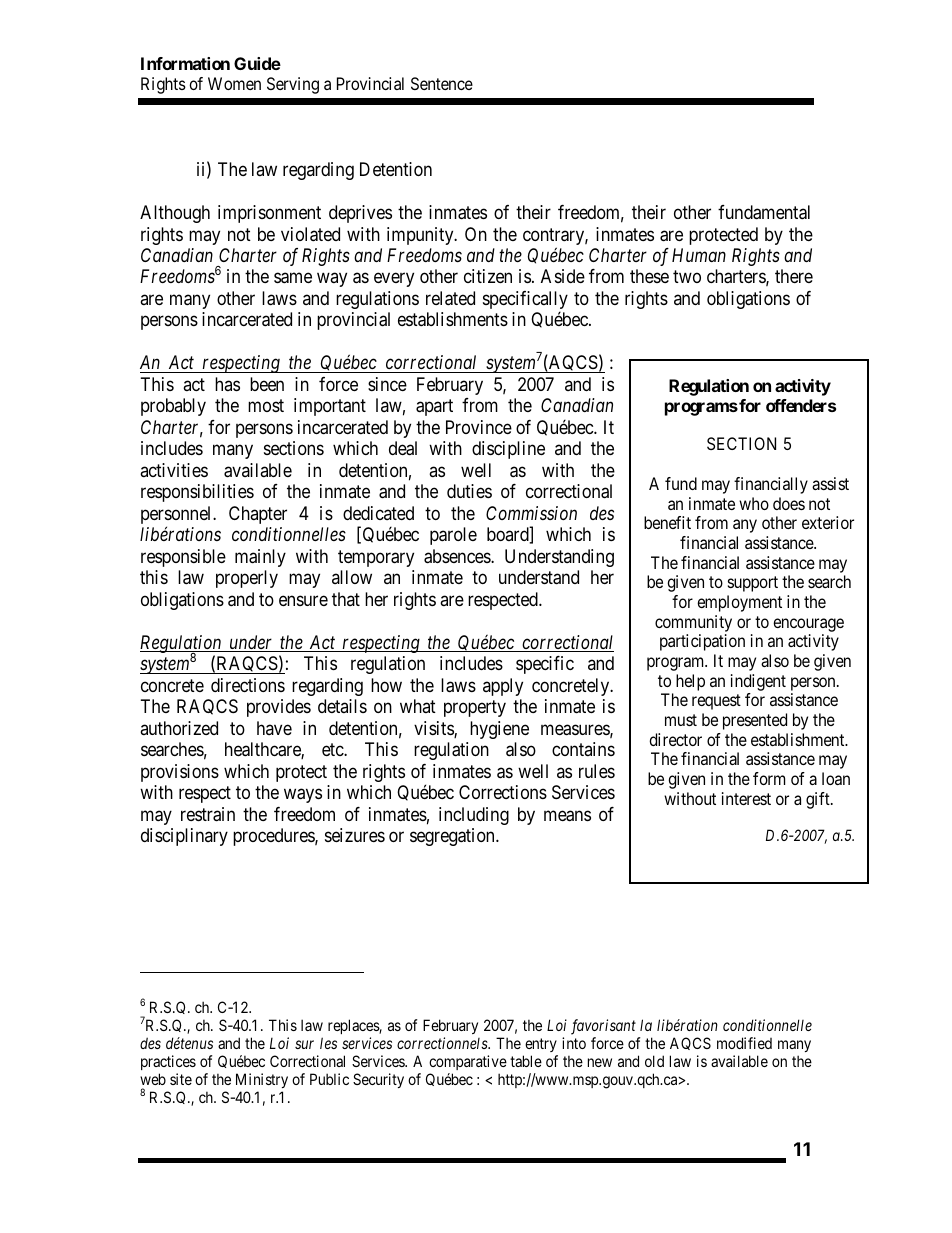  Describe the element at coordinates (753, 584) in the image. I see `support` at that location.
